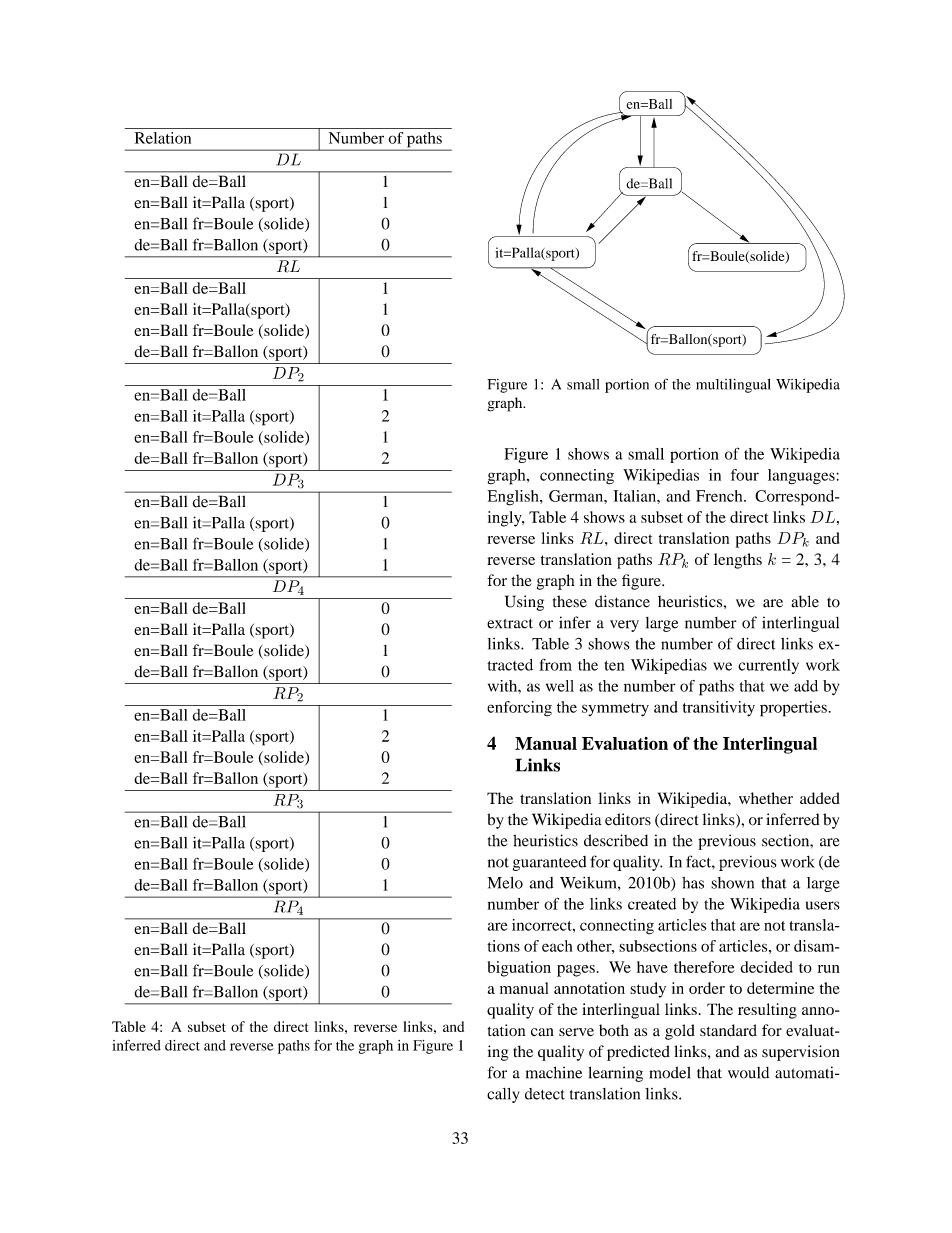 This screenshot has width=952, height=1233. Describe the element at coordinates (560, 686) in the screenshot. I see `well` at that location.
